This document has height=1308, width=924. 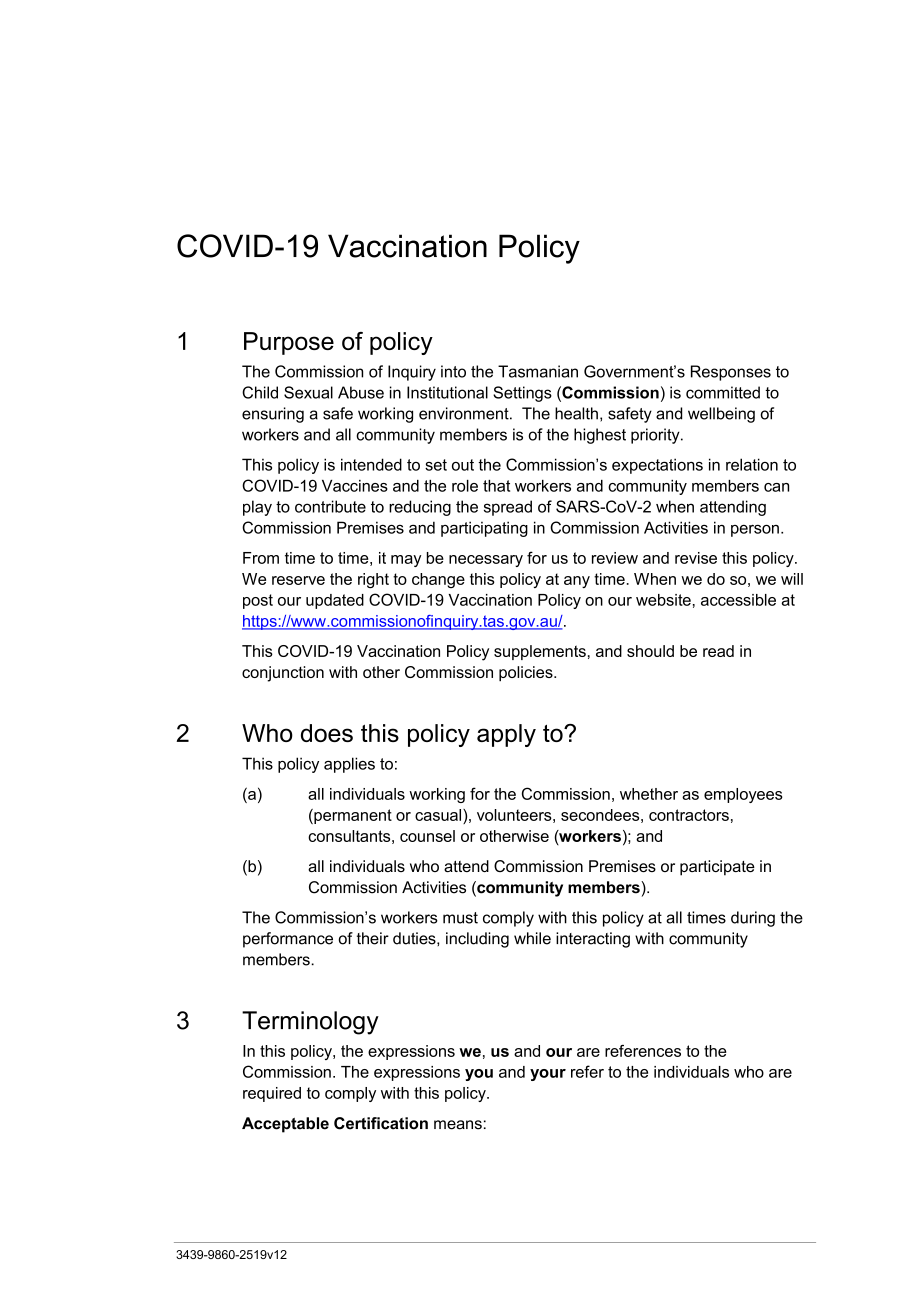 What do you see at coordinates (506, 735) in the document?
I see `apply` at bounding box center [506, 735].
